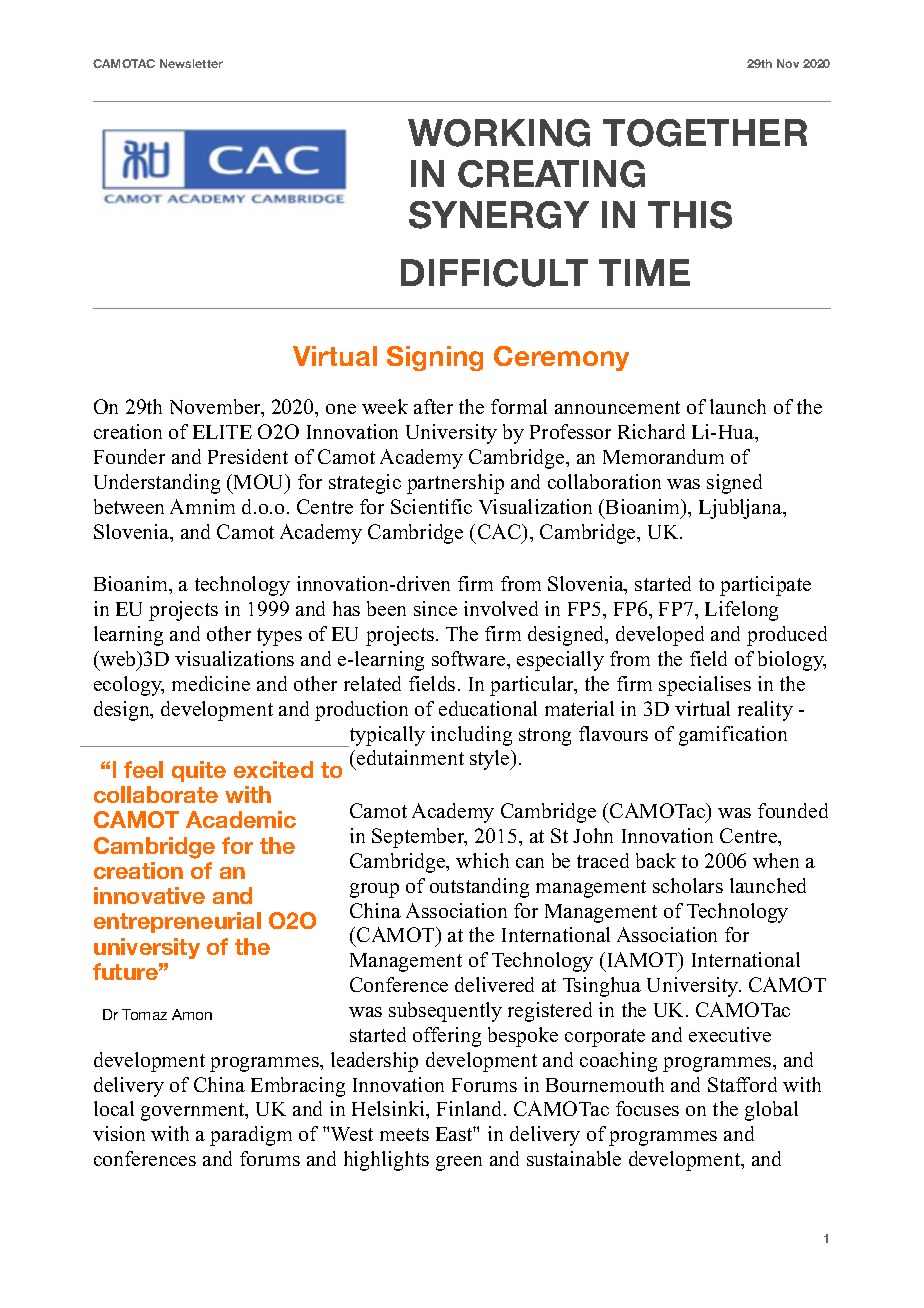 The height and width of the document is (1308, 924). Describe the element at coordinates (471, 1108) in the document. I see `Finland` at that location.
